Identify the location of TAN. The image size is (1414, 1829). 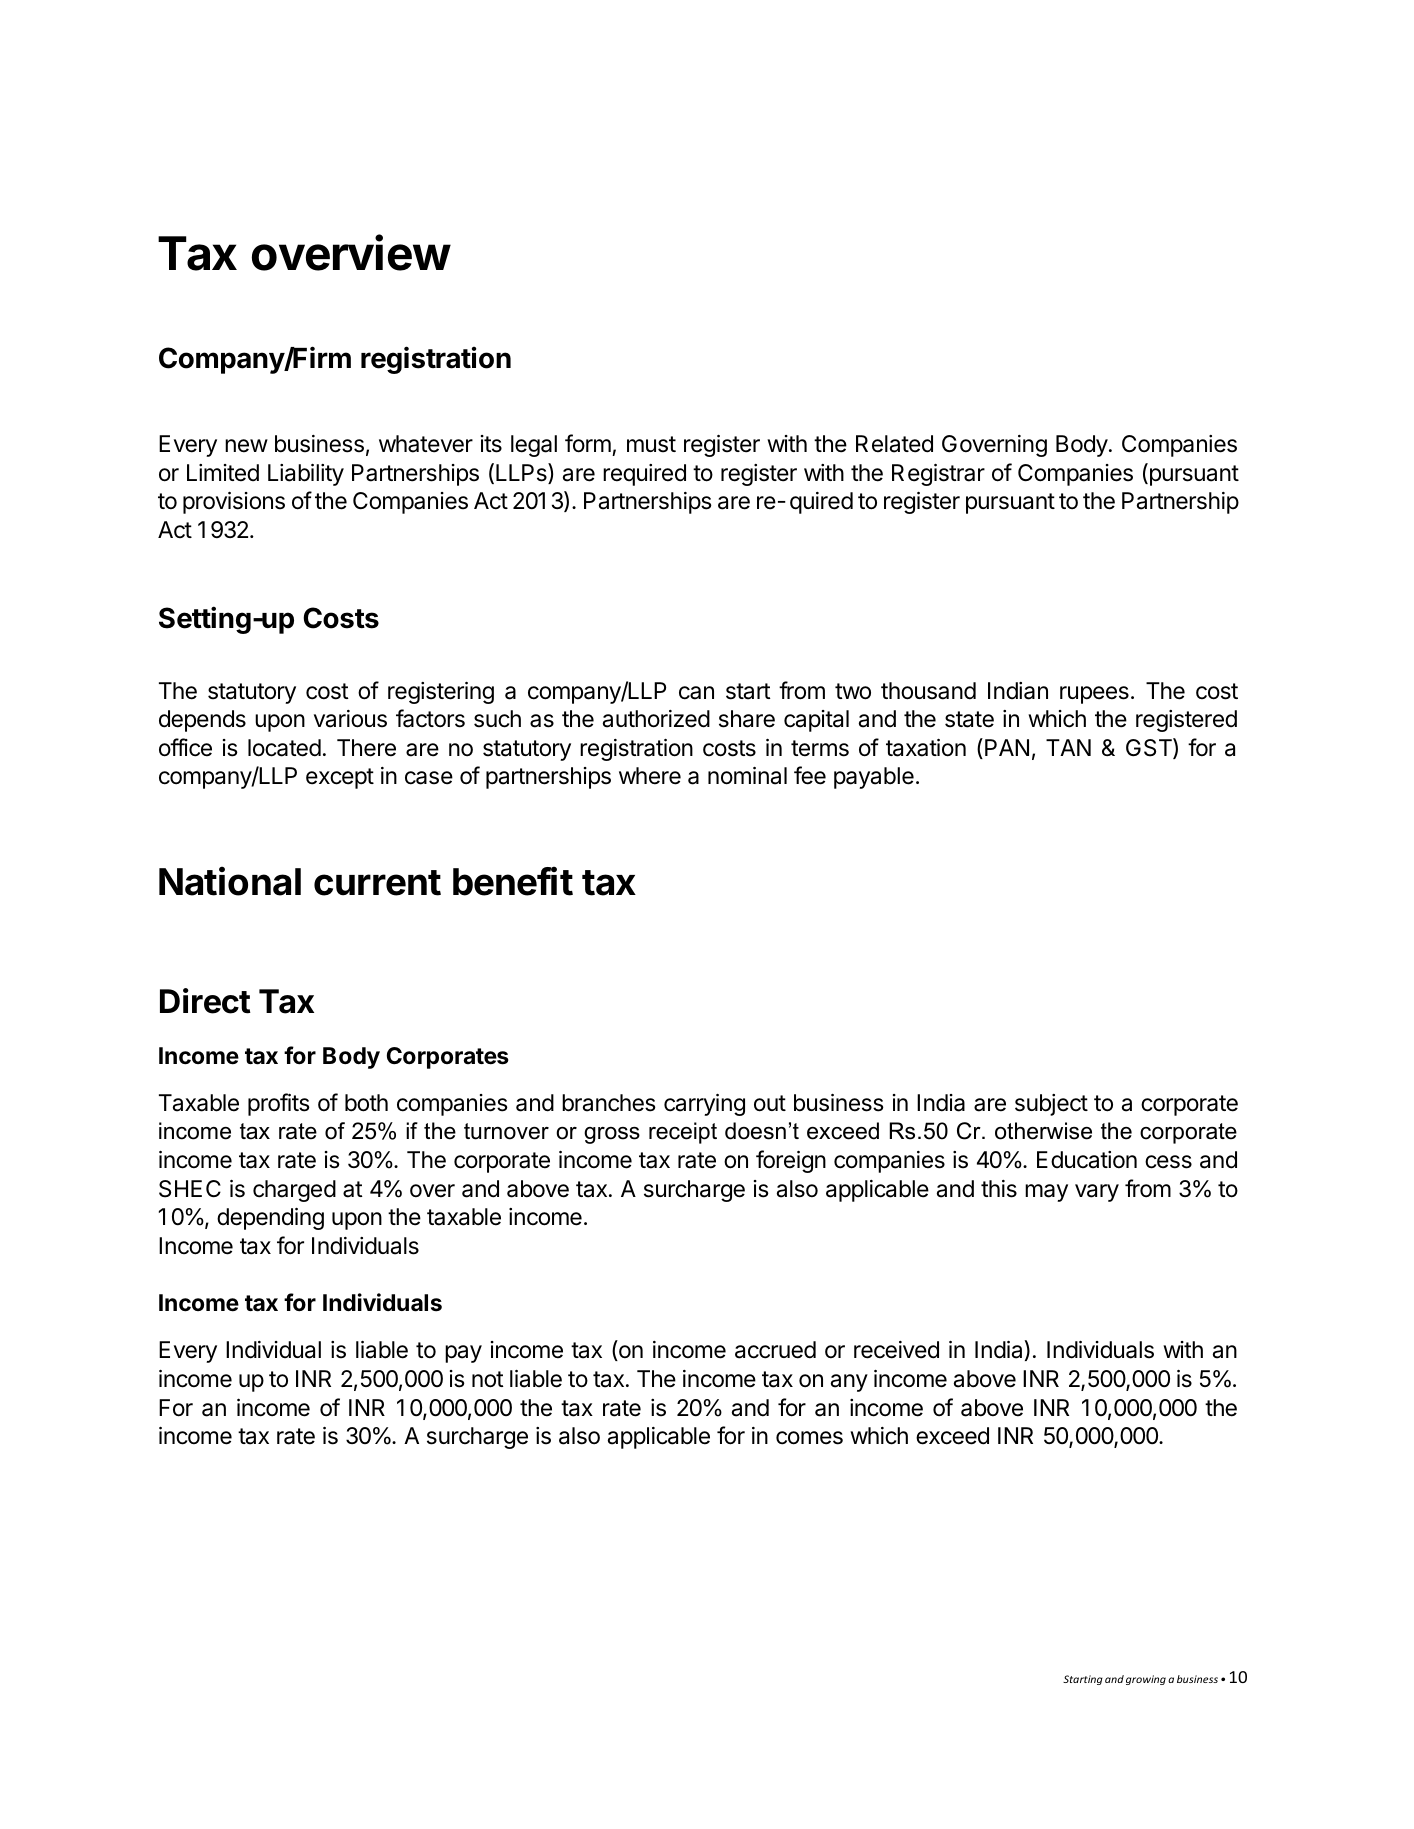
(1068, 747).
